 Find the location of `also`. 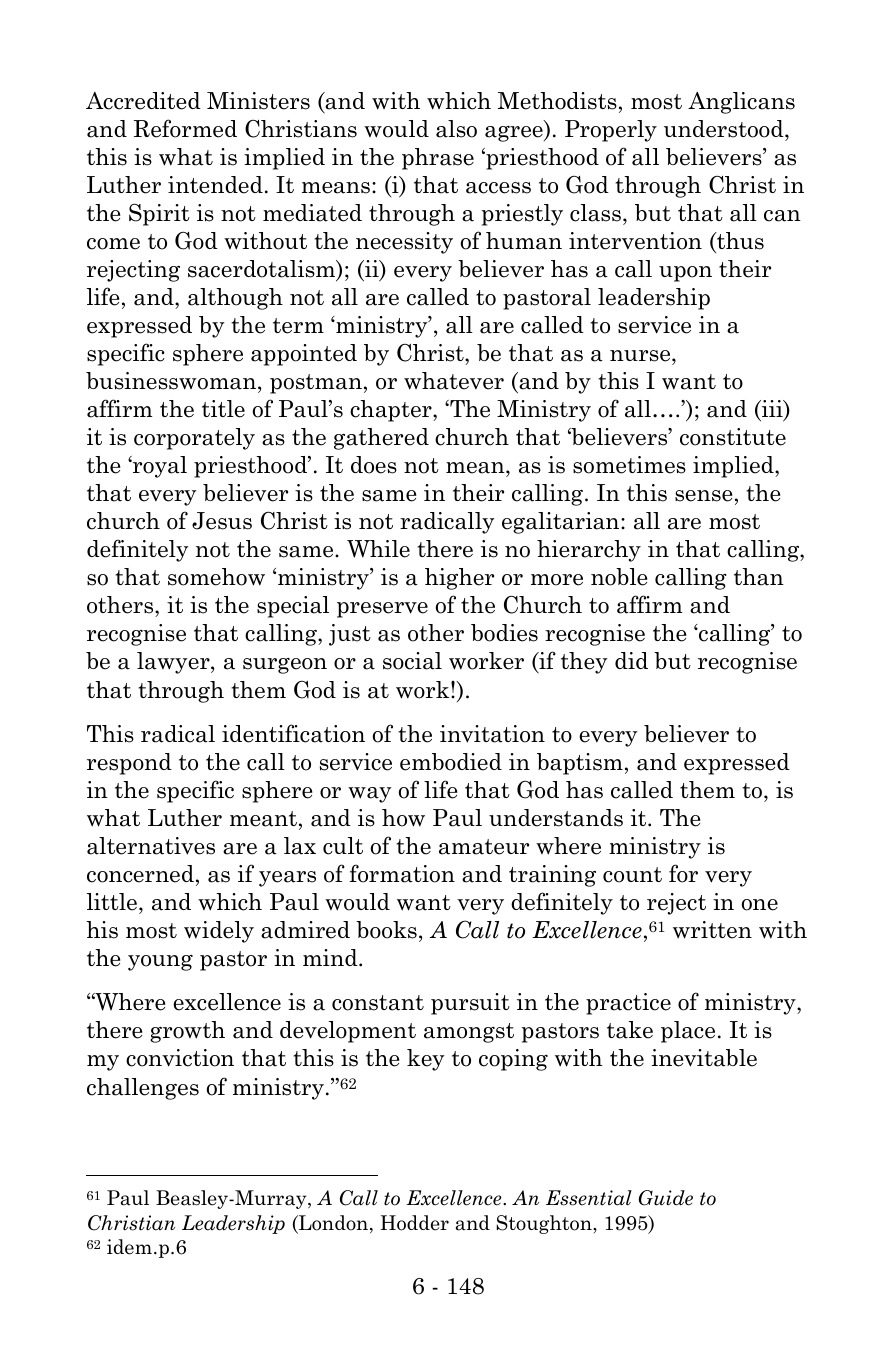

also is located at coordinates (456, 129).
